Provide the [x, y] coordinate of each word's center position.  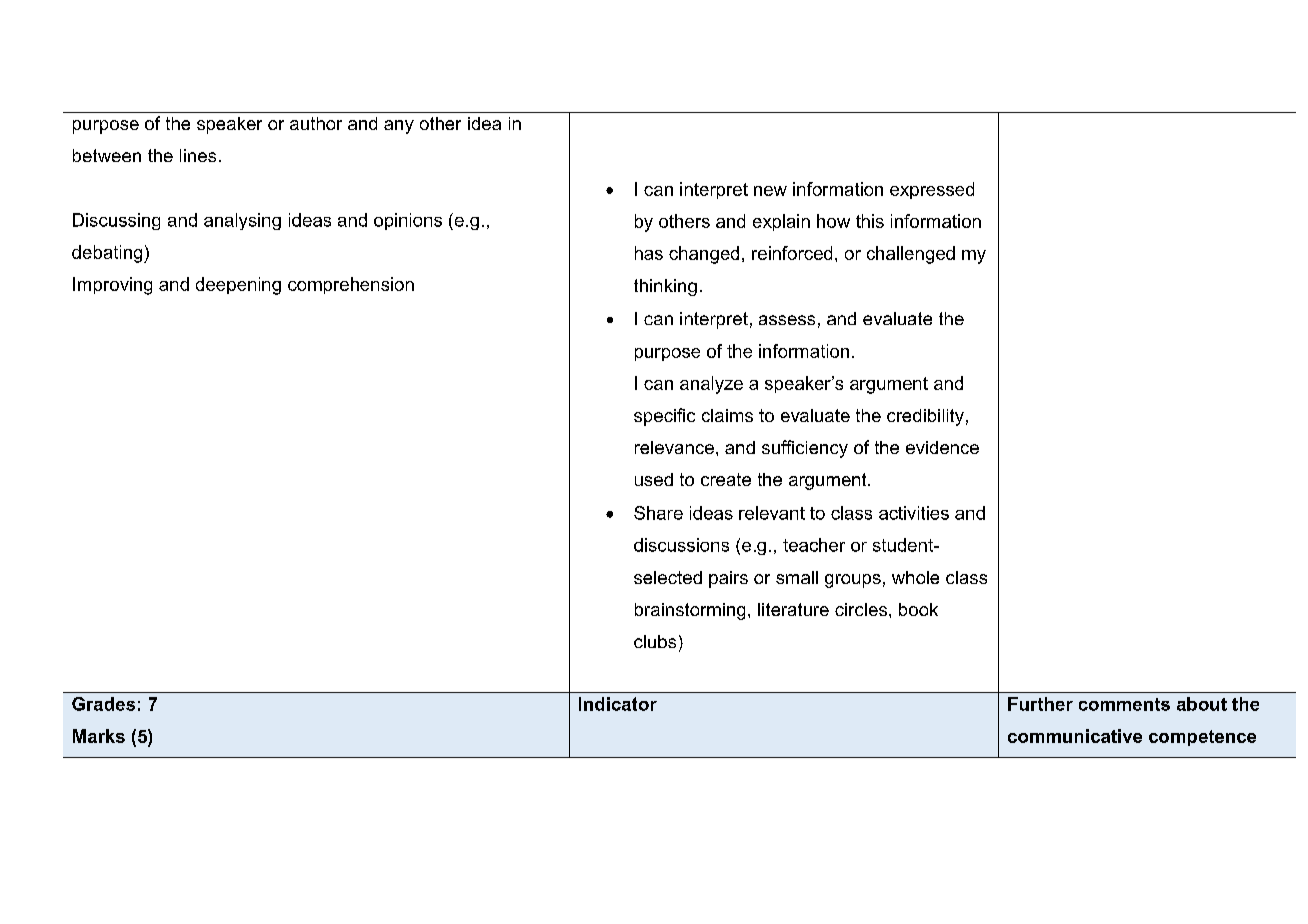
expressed [932, 190]
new [770, 191]
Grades [103, 704]
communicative [1075, 736]
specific [664, 417]
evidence [942, 447]
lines [198, 155]
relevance [674, 447]
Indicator [618, 704]
